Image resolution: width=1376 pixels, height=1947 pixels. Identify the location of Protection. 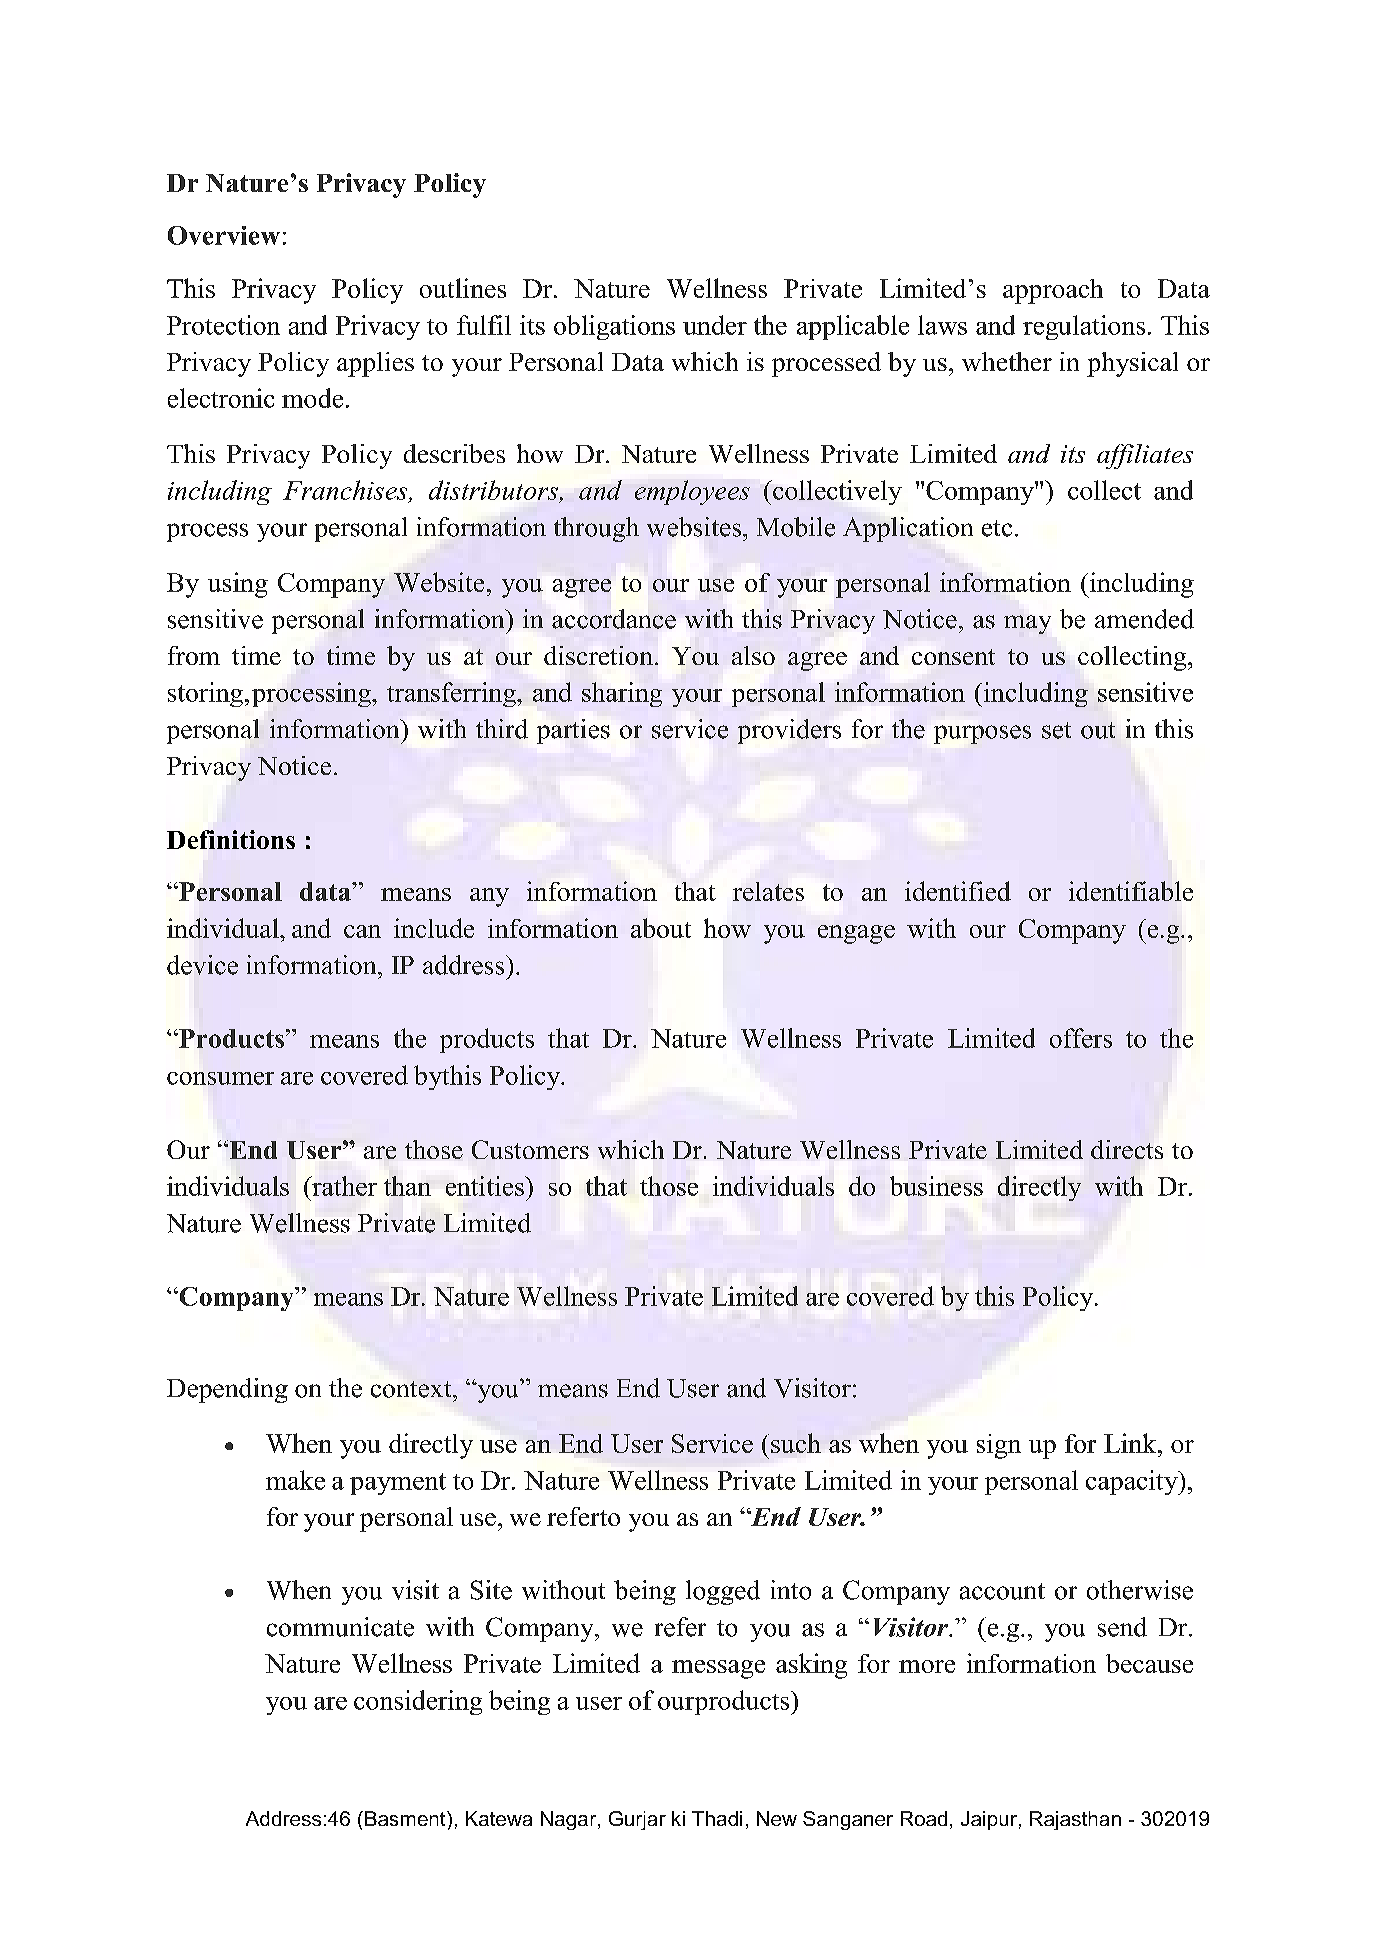
(223, 325).
